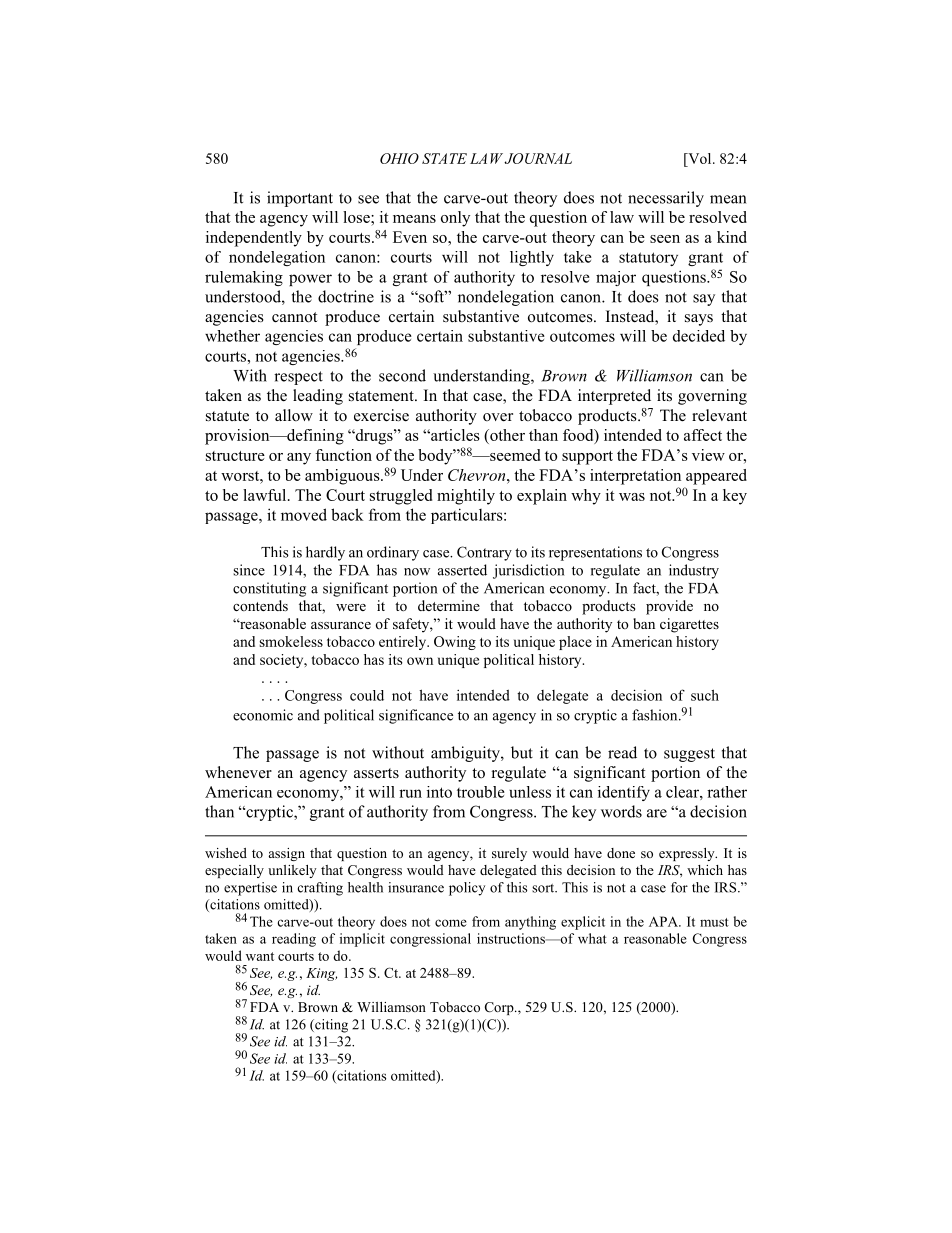 The width and height of the page is (952, 1233). I want to click on identify, so click(624, 793).
